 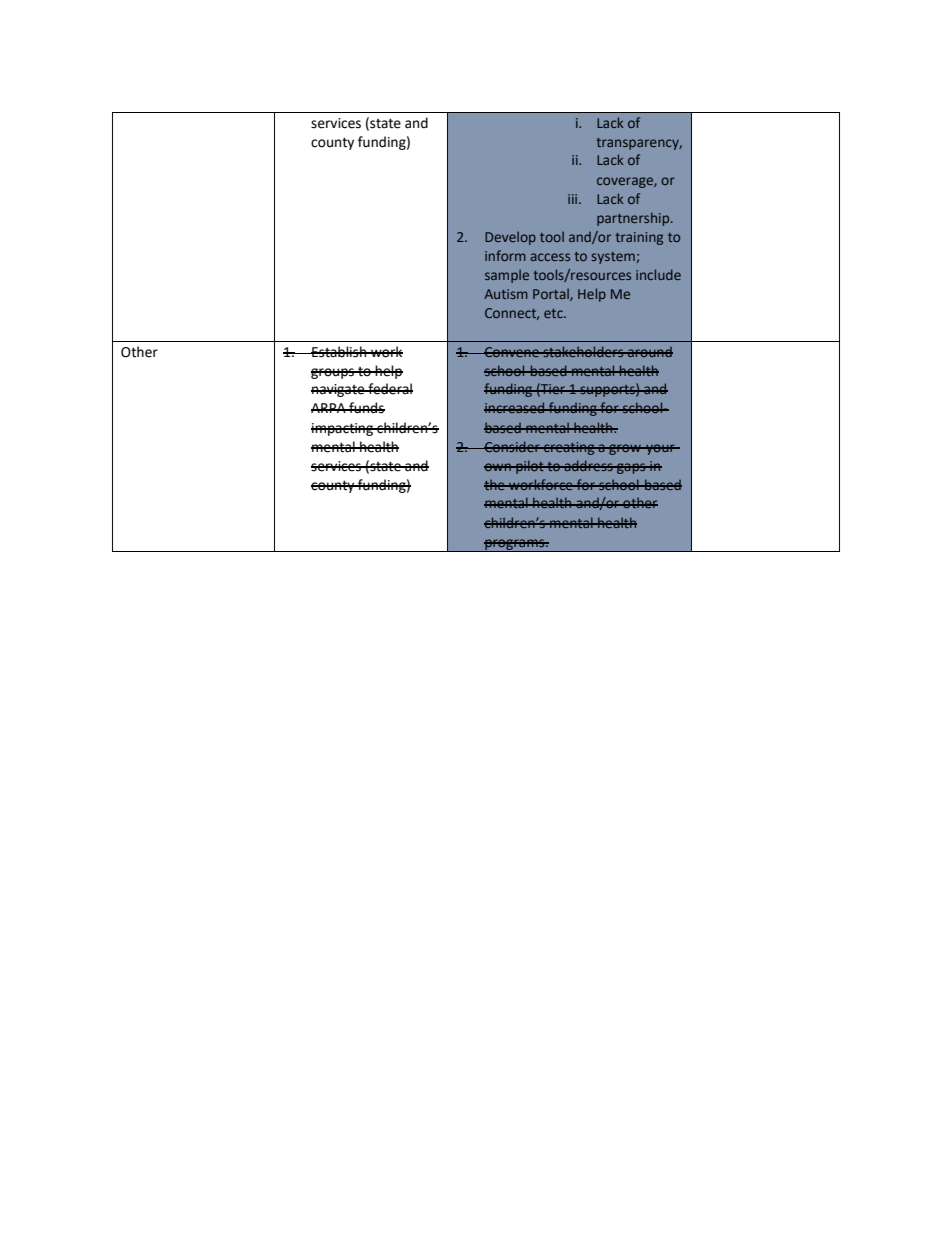 What do you see at coordinates (634, 219) in the document?
I see `partnership` at bounding box center [634, 219].
